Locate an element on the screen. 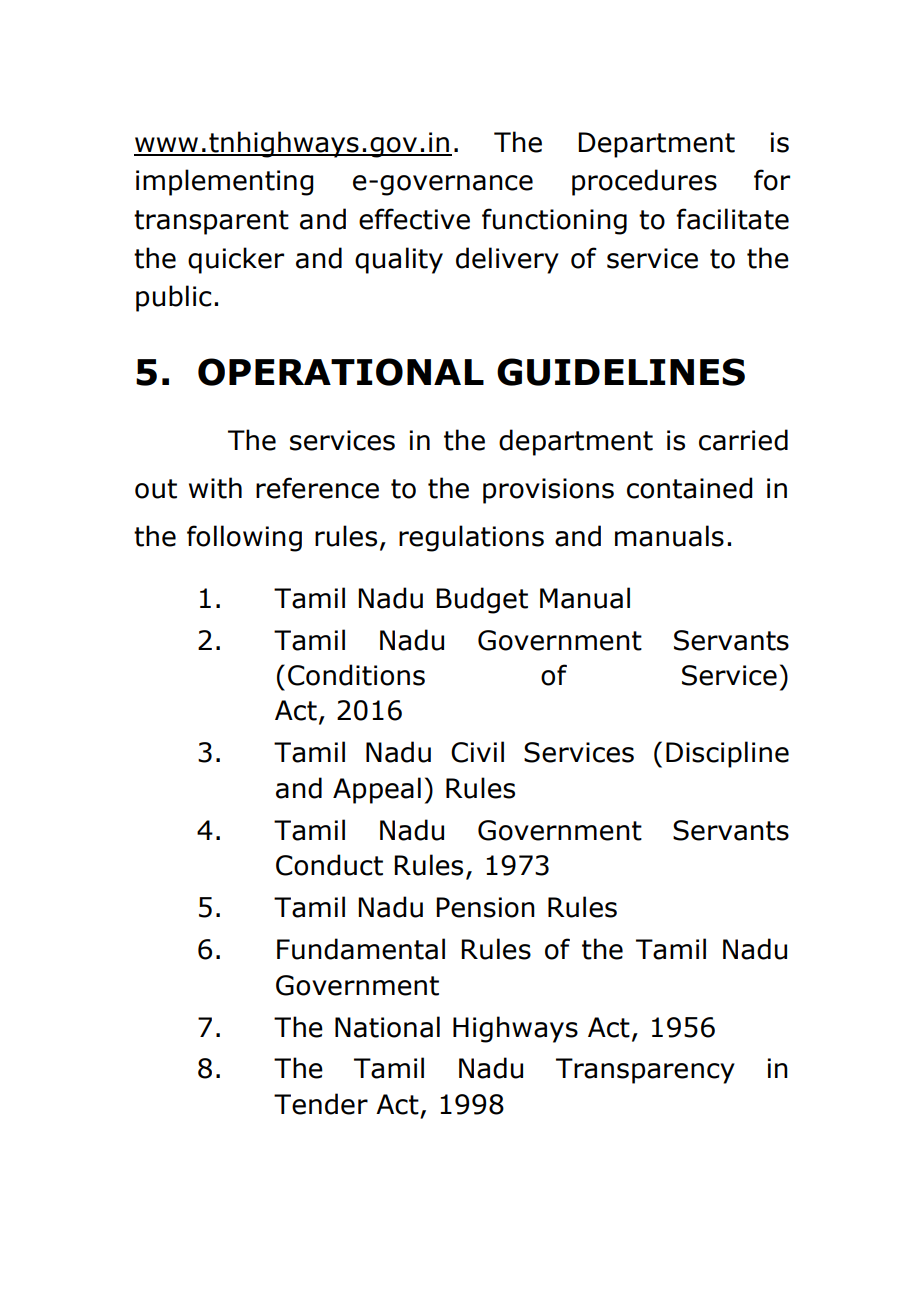  provisions is located at coordinates (548, 491).
